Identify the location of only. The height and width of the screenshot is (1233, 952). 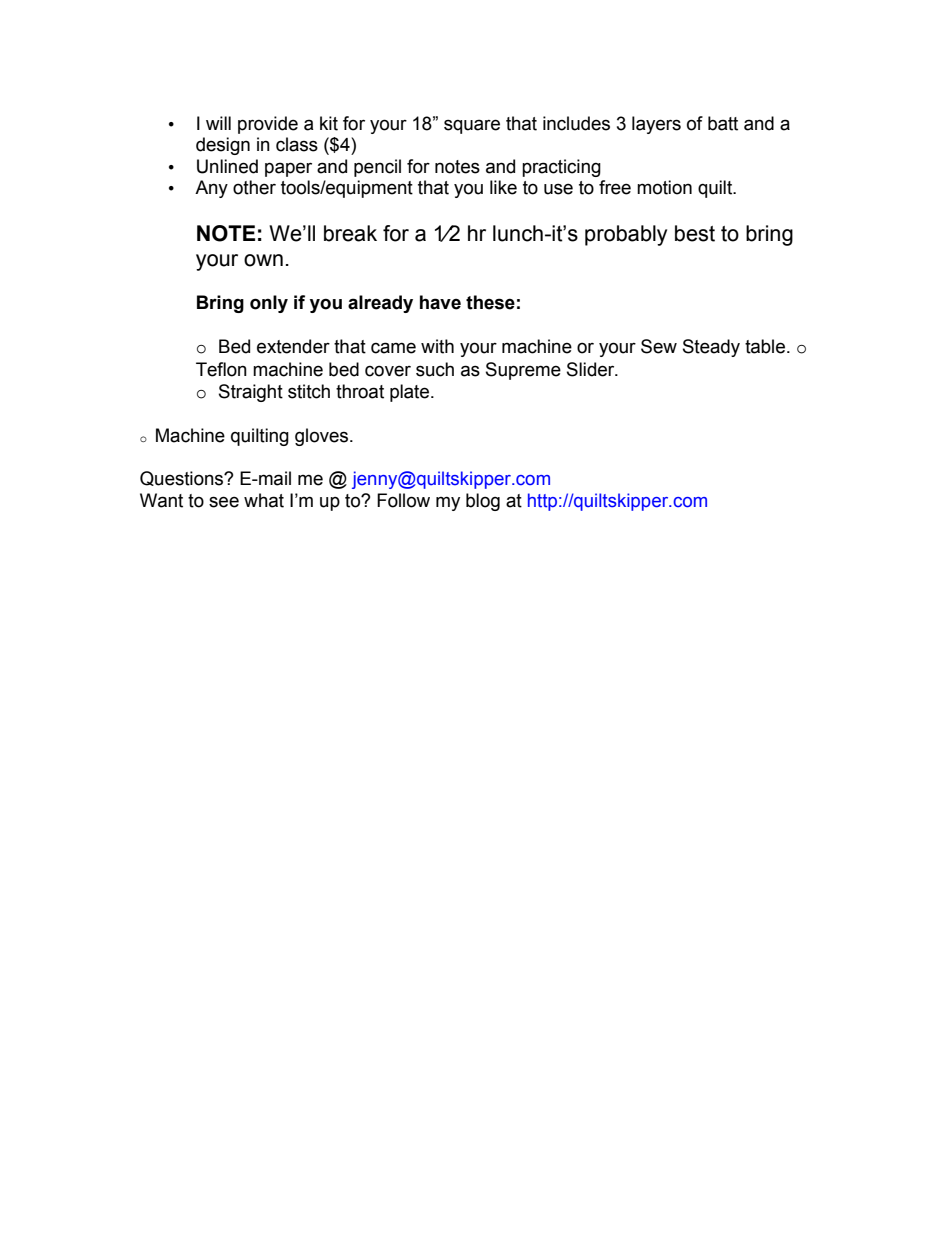
(269, 304).
